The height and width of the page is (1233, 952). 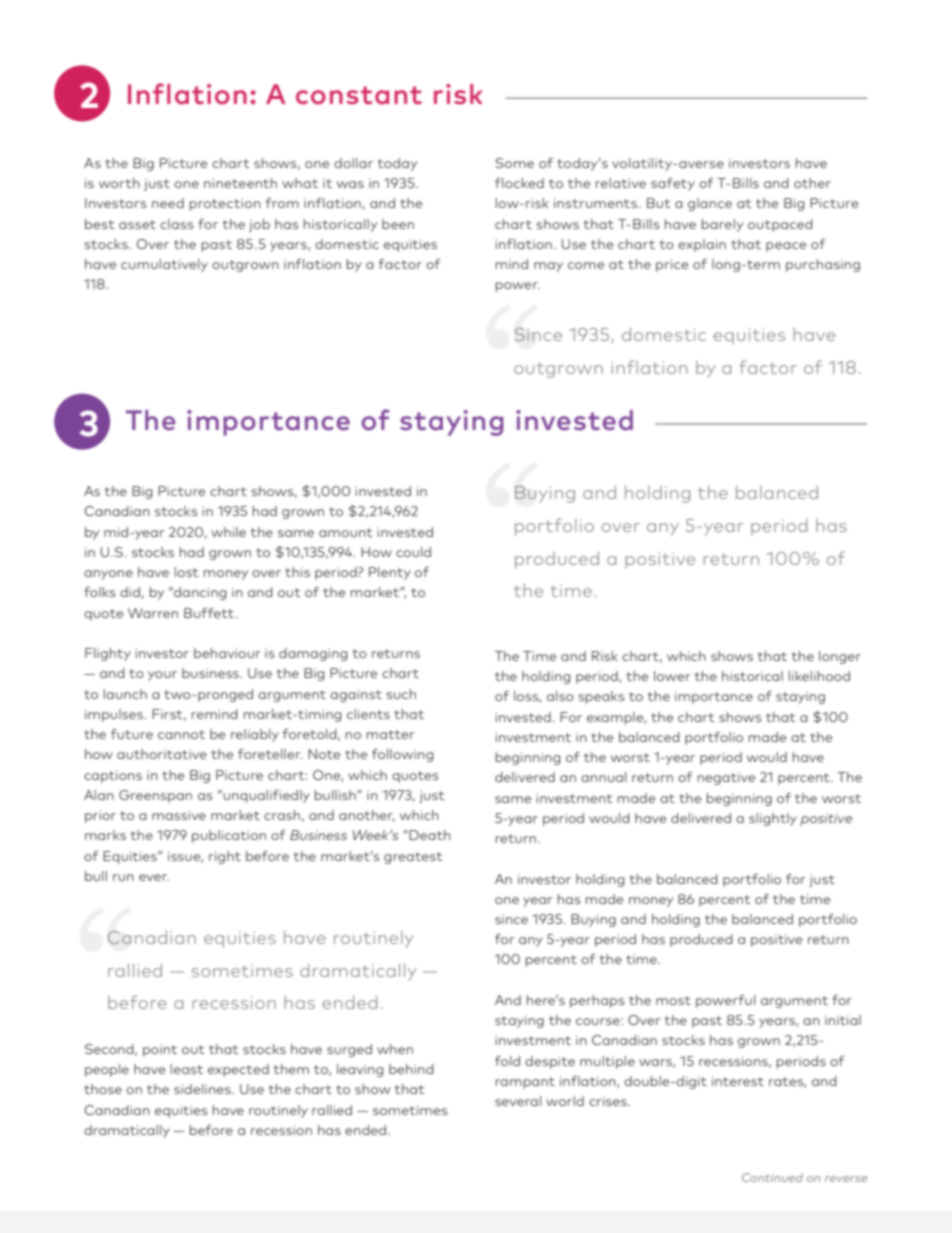 What do you see at coordinates (772, 1177) in the page?
I see `Continued` at bounding box center [772, 1177].
